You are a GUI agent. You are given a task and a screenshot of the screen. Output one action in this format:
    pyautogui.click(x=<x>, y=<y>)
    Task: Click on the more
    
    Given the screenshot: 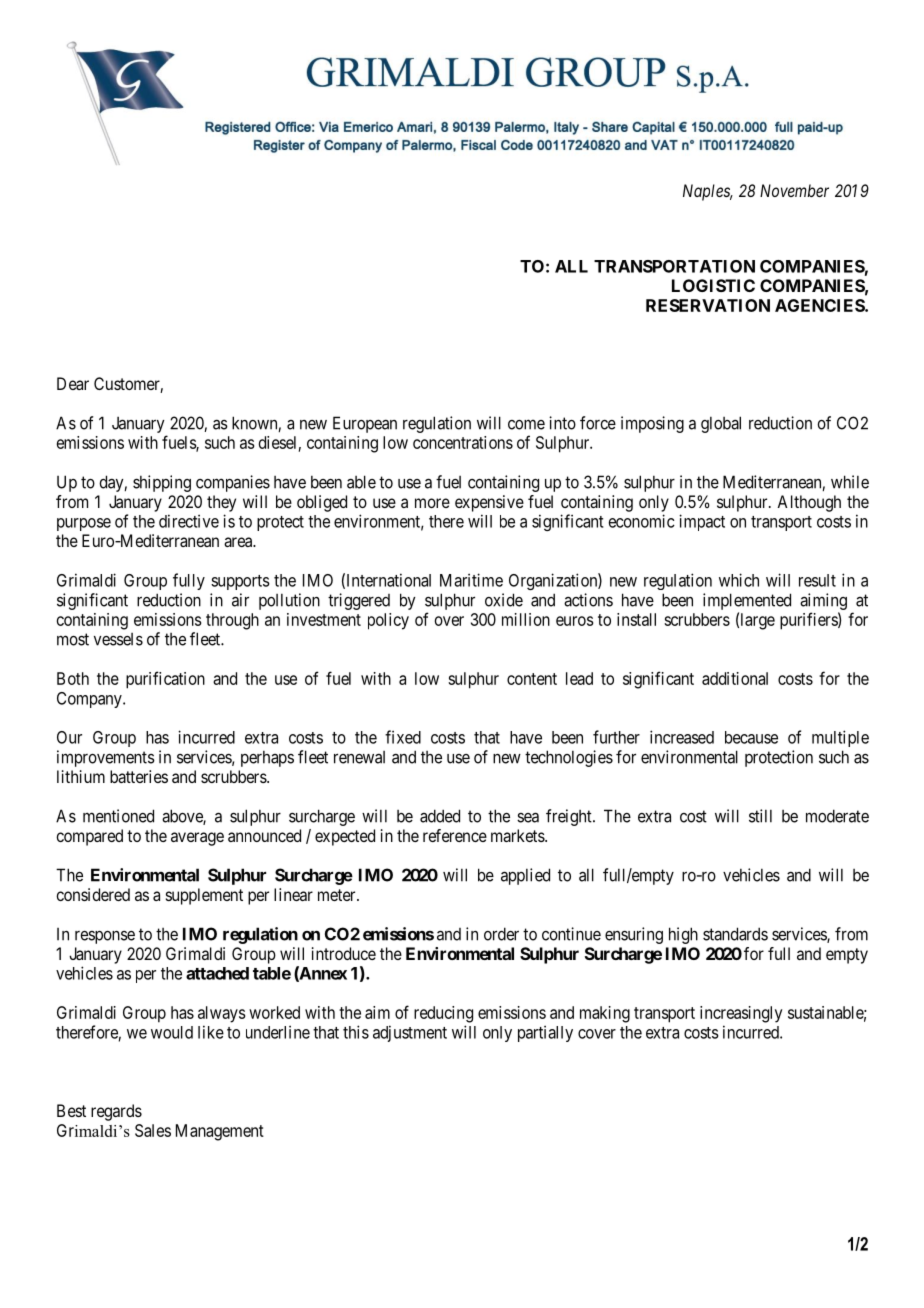 What is the action you would take?
    pyautogui.click(x=432, y=503)
